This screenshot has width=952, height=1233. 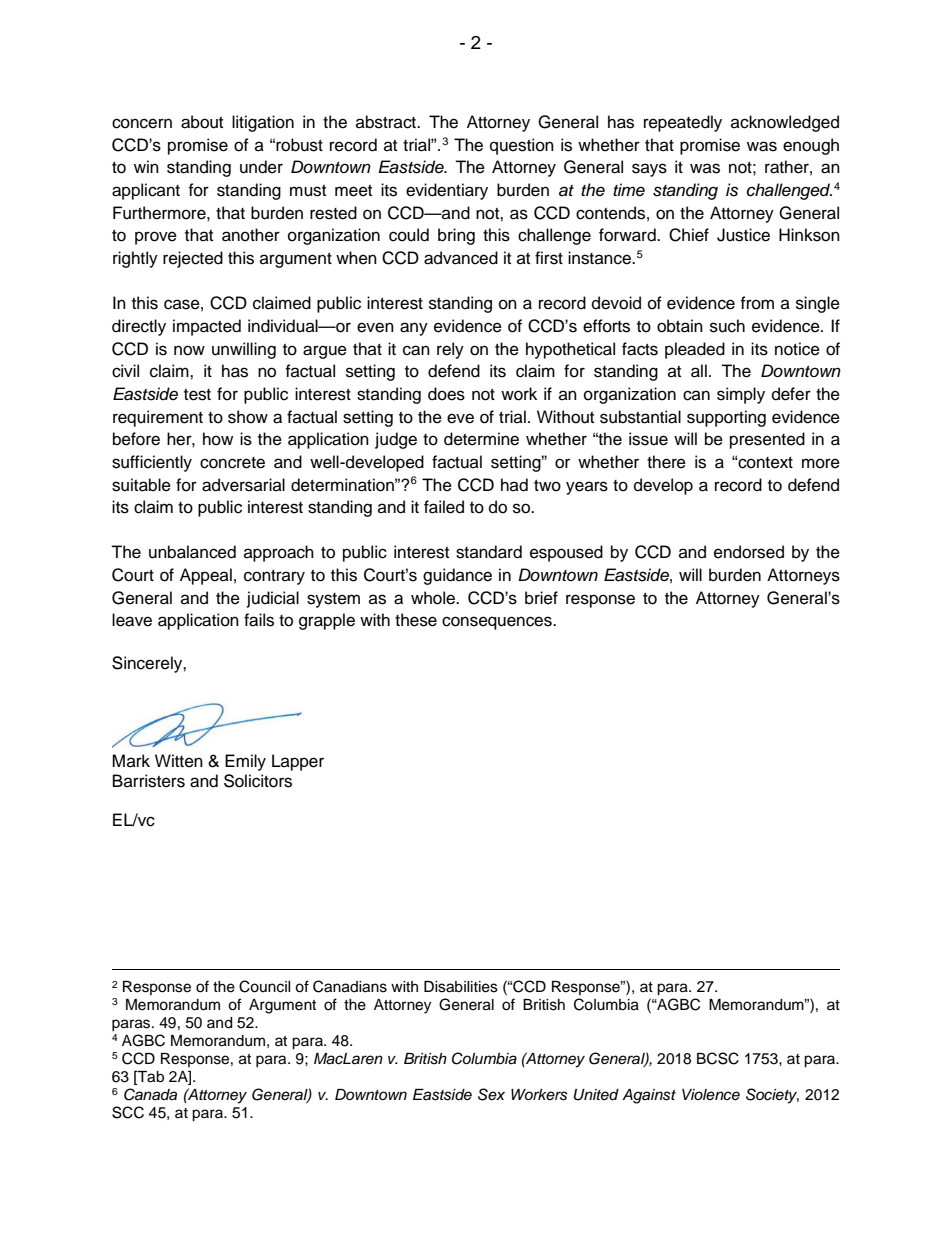 What do you see at coordinates (749, 552) in the screenshot?
I see `endorsed` at bounding box center [749, 552].
